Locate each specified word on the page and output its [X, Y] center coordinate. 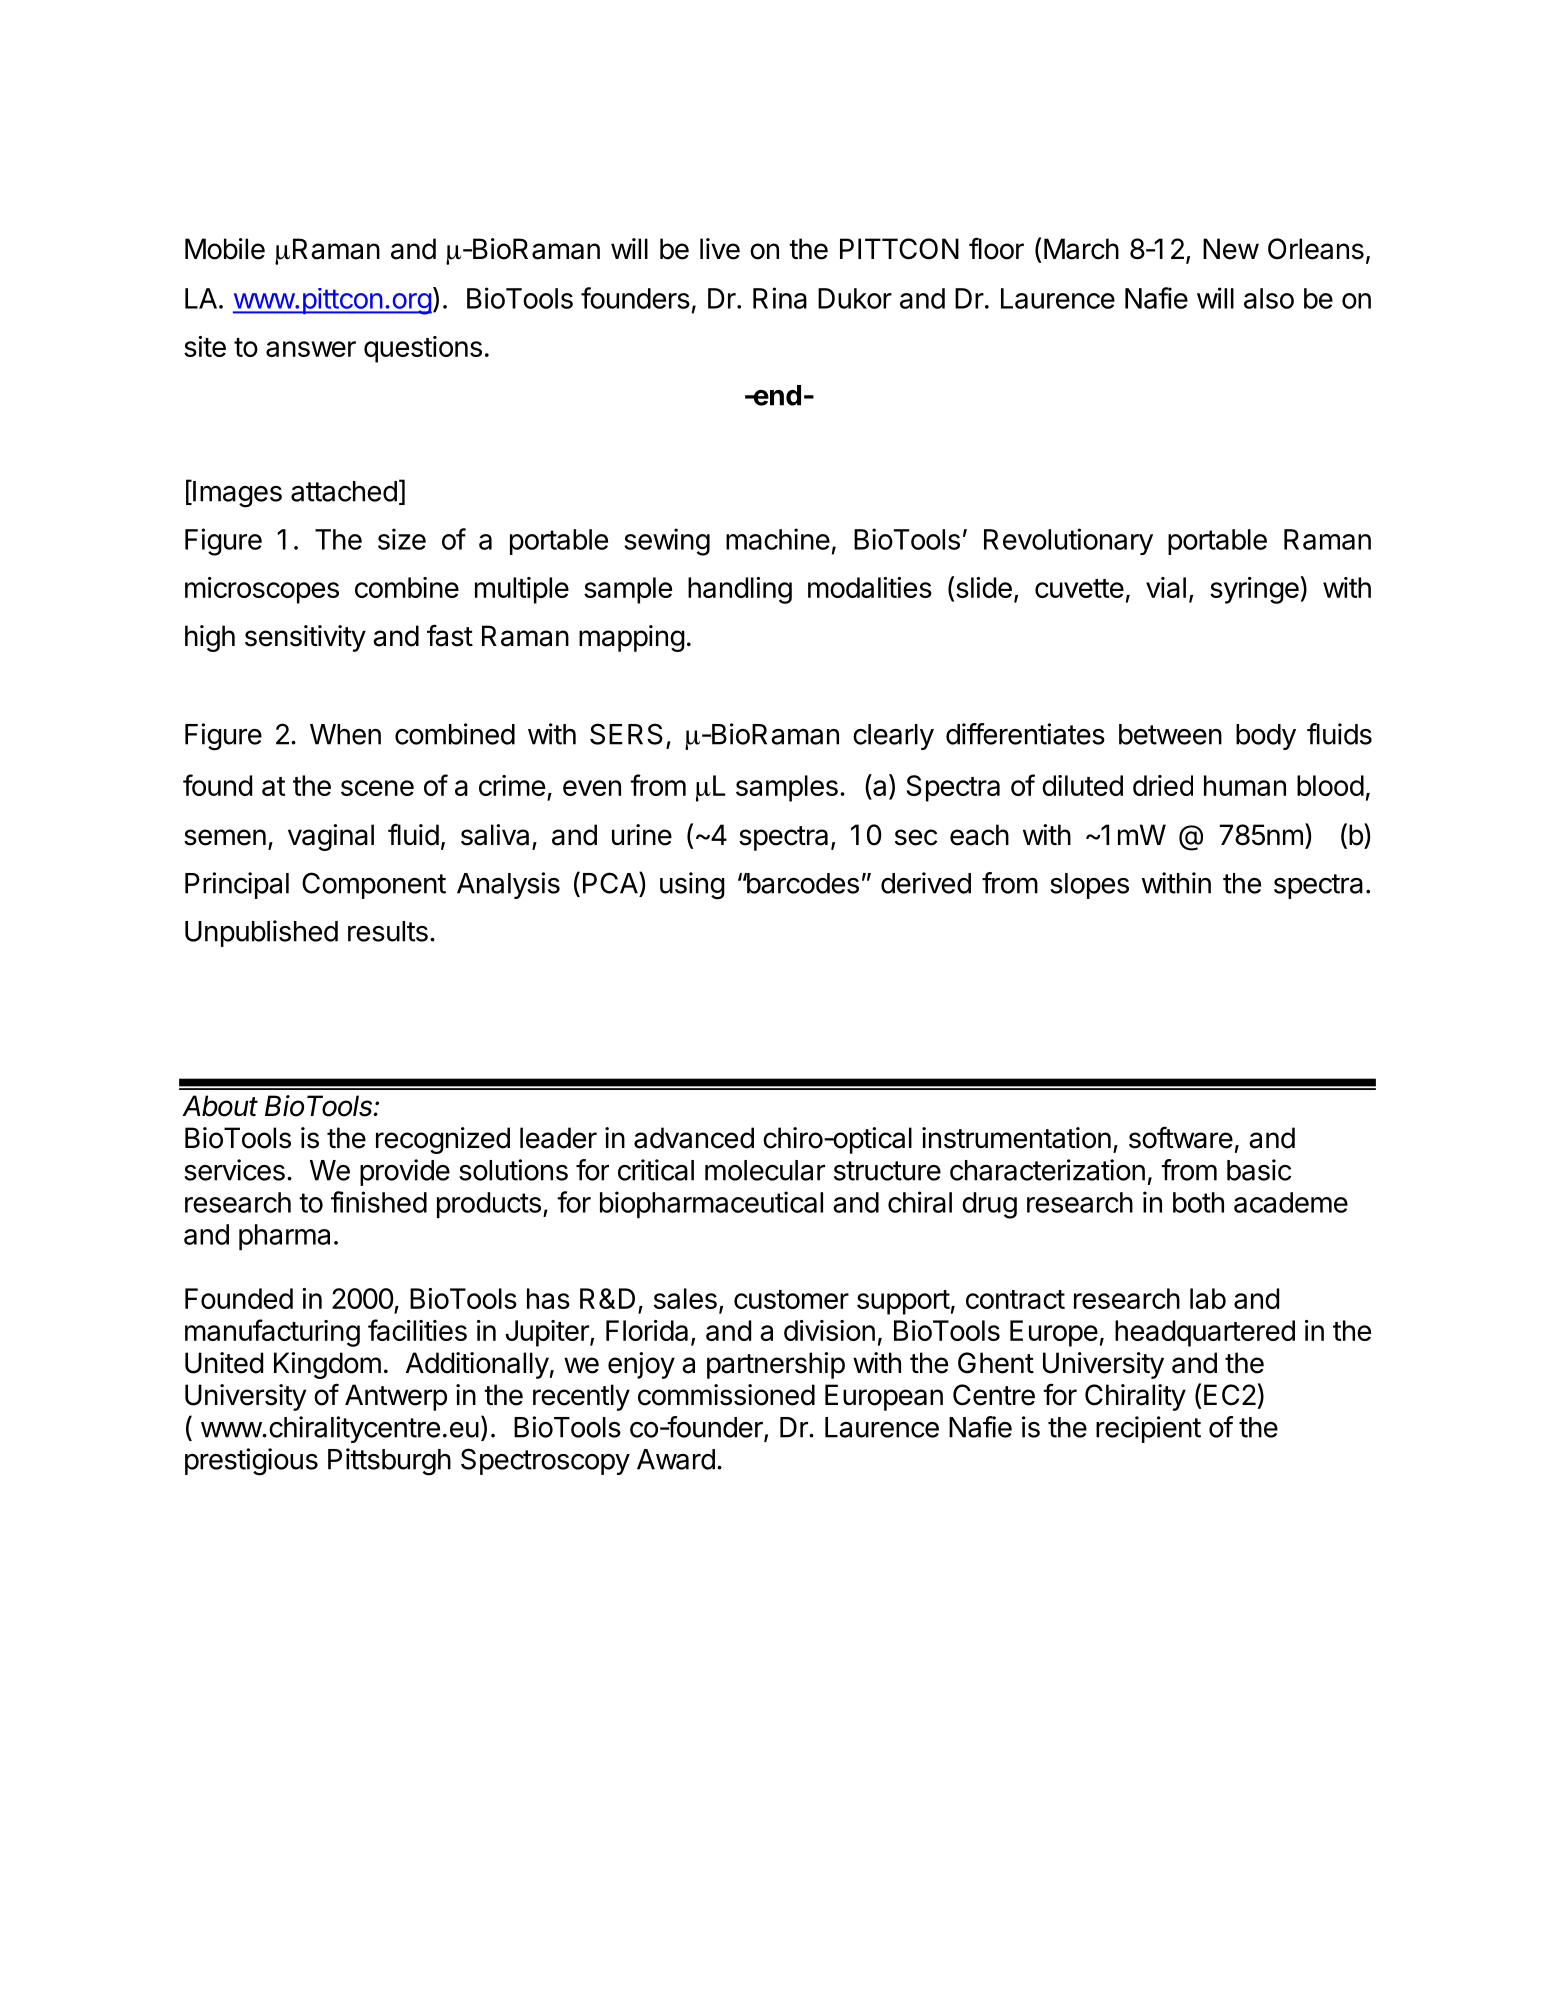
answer [311, 349]
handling [740, 590]
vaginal [331, 837]
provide [405, 1172]
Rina [780, 298]
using [692, 886]
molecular [765, 1170]
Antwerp [396, 1397]
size [402, 539]
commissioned [726, 1395]
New [1231, 249]
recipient [1148, 1429]
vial [1166, 587]
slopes [1089, 886]
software [1181, 1137]
